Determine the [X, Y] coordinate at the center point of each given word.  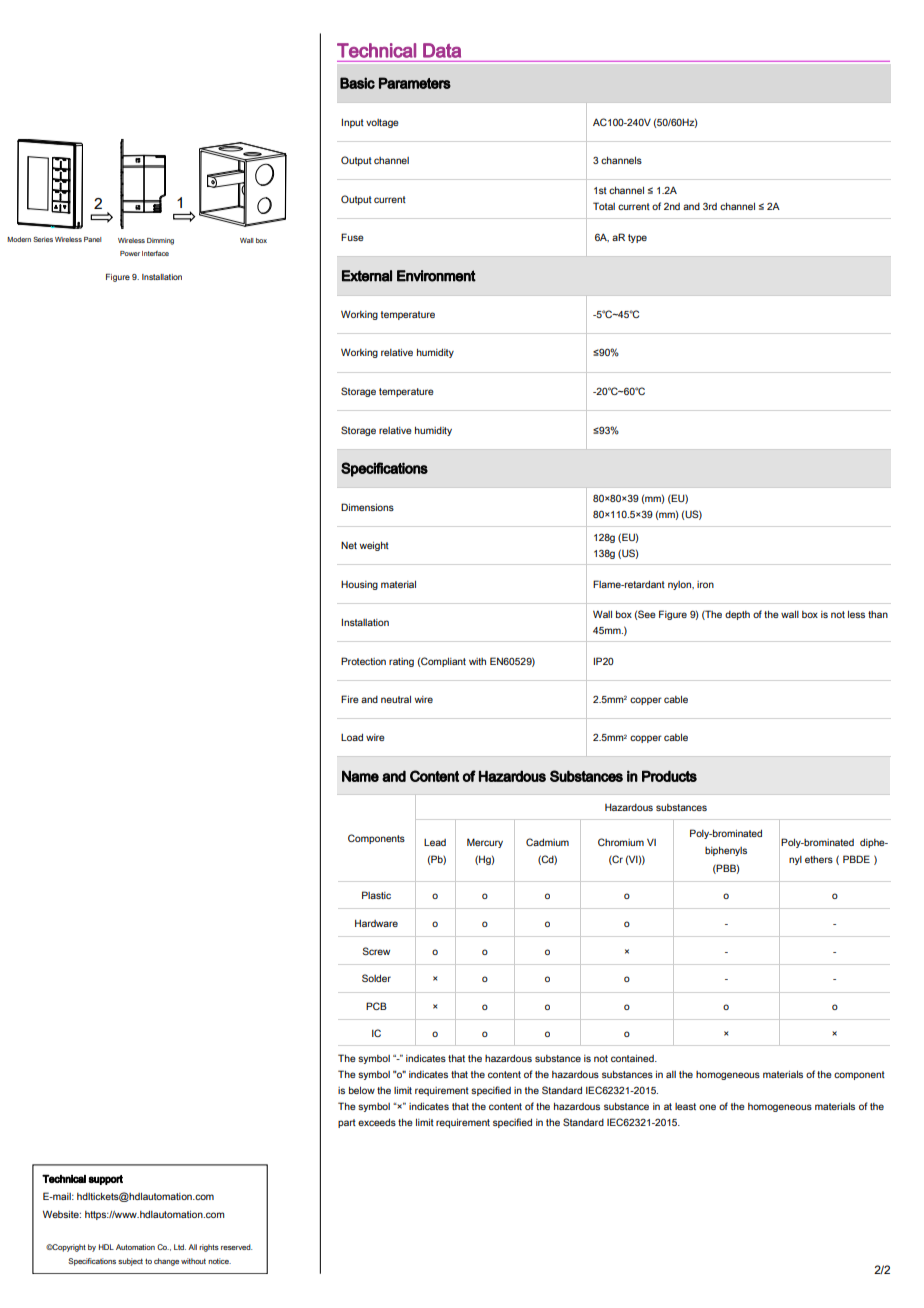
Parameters [415, 83]
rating [401, 662]
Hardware [376, 923]
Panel [93, 239]
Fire [350, 699]
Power [130, 253]
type [637, 238]
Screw [376, 951]
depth [737, 615]
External [367, 276]
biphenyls [726, 851]
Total [604, 206]
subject [130, 1262]
